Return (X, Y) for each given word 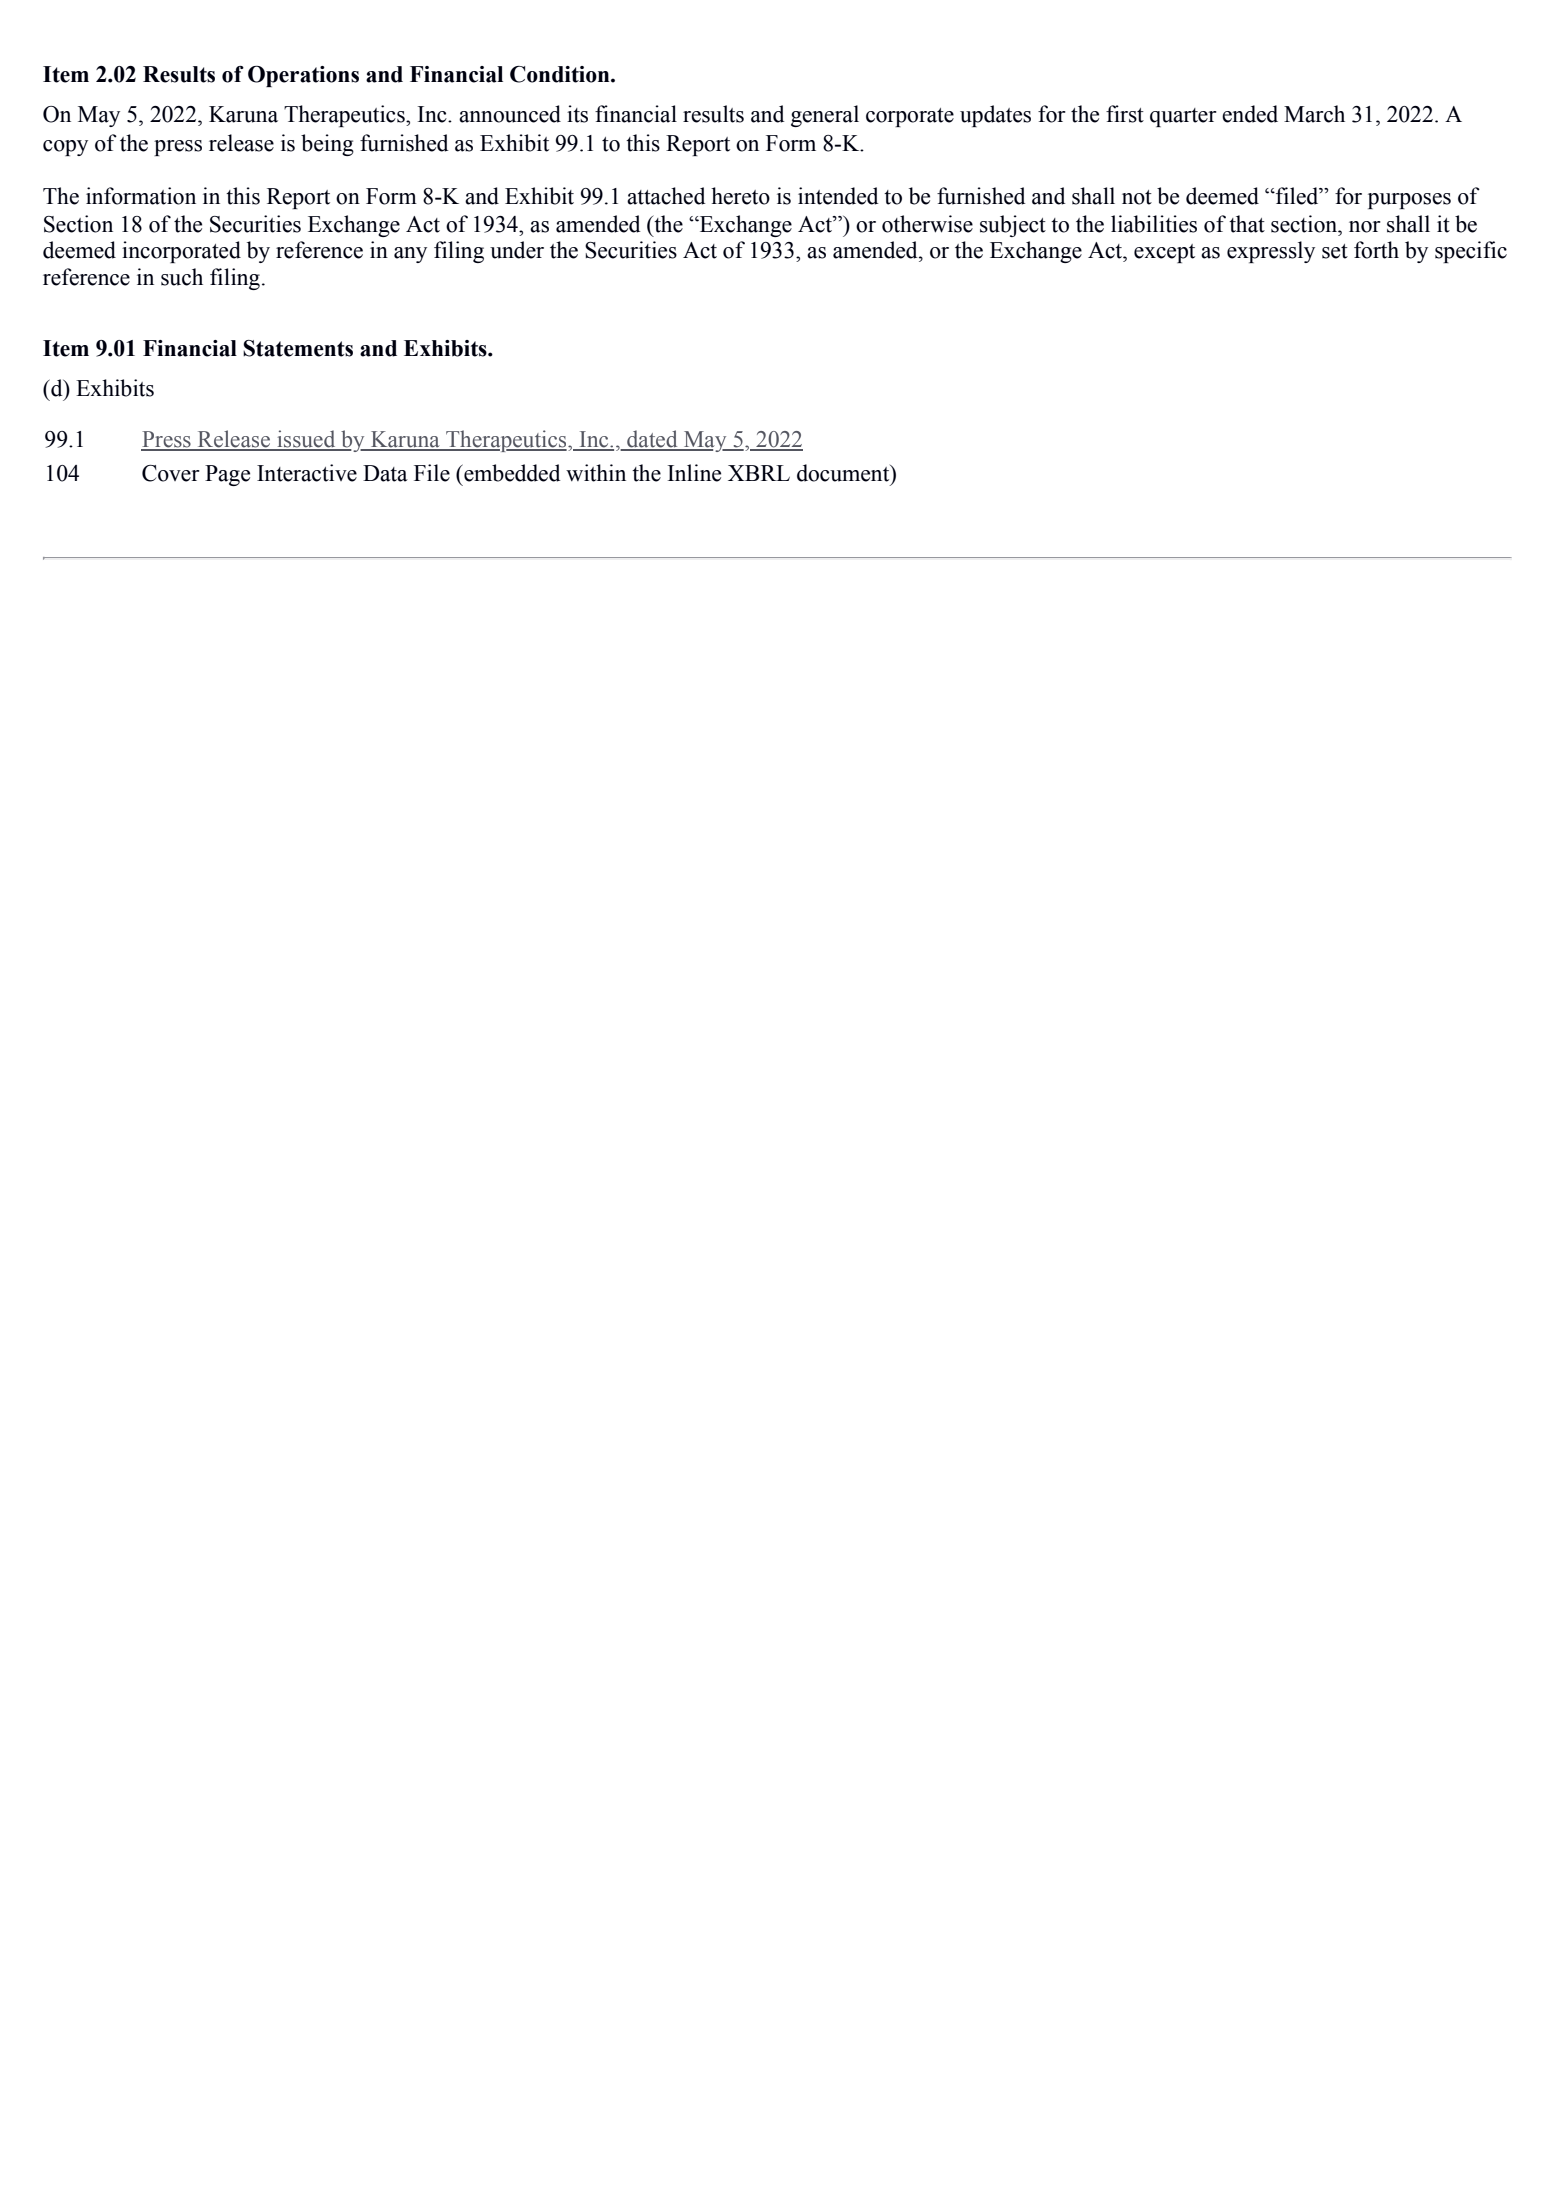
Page (227, 475)
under (517, 250)
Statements (298, 348)
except (1164, 253)
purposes (1409, 201)
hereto (740, 196)
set (1335, 251)
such (182, 277)
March (1314, 114)
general (825, 116)
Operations (303, 76)
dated (652, 440)
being (327, 145)
